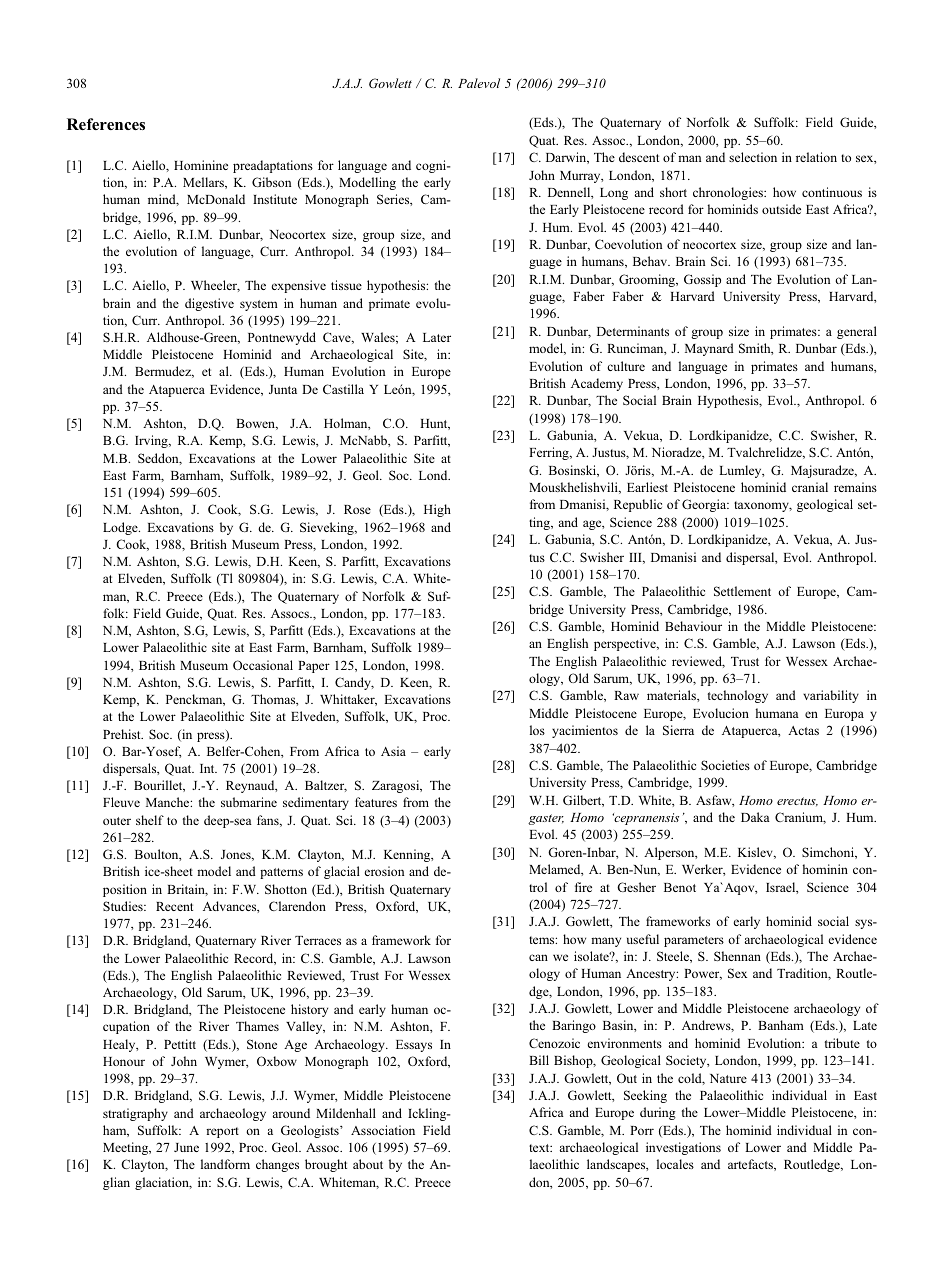 The image size is (943, 1288). What do you see at coordinates (368, 1164) in the document?
I see `about` at bounding box center [368, 1164].
